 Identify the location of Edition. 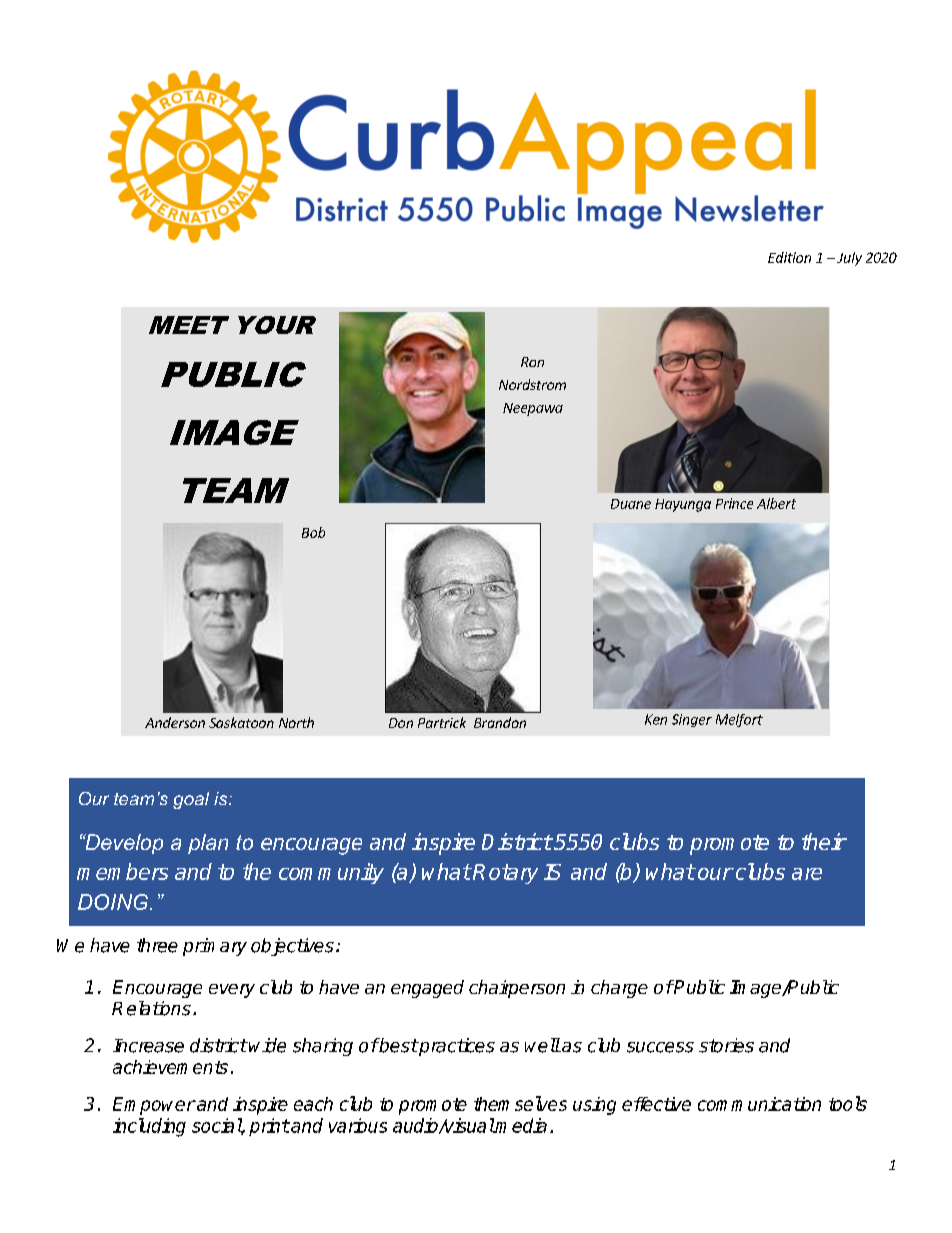
(789, 257).
